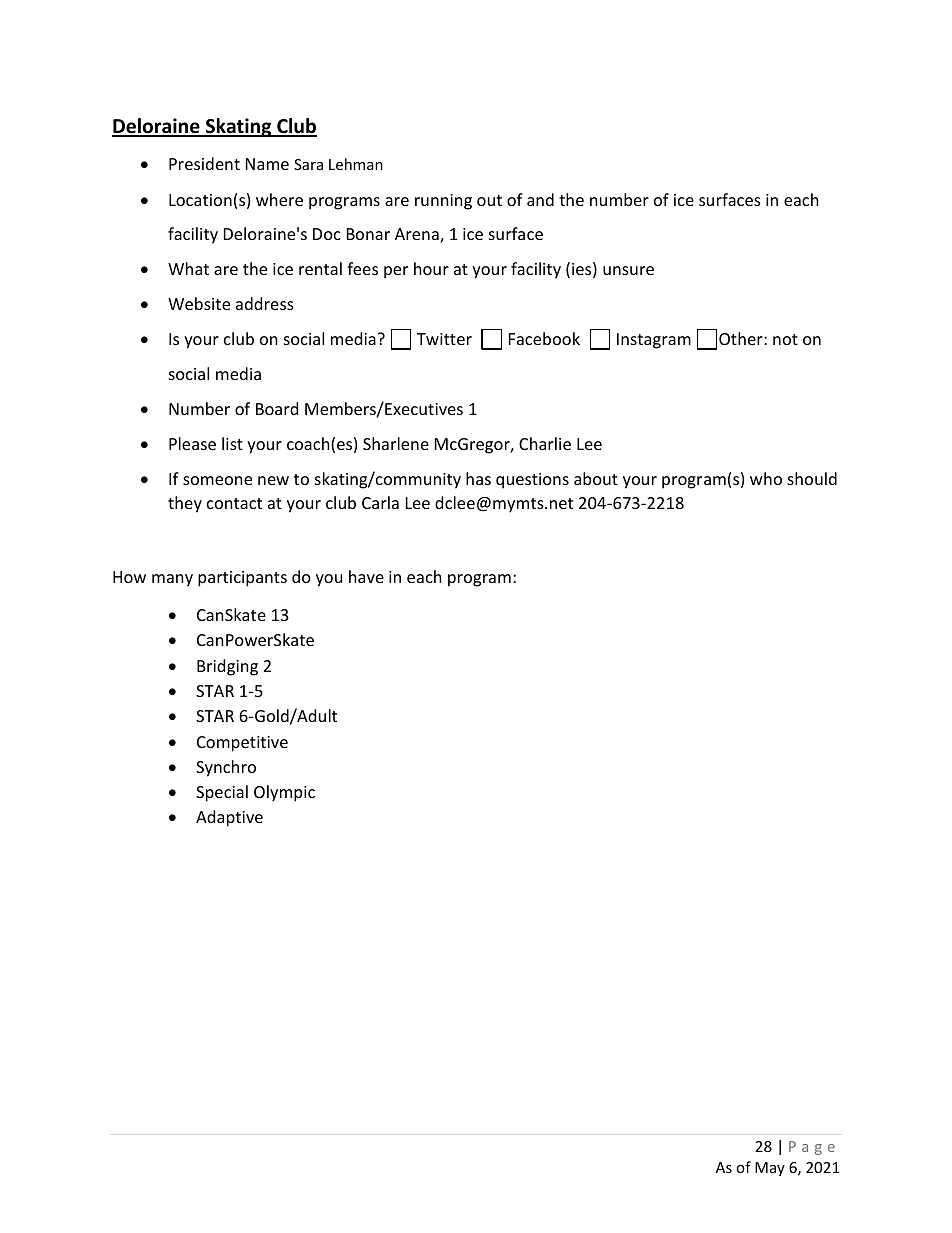 Image resolution: width=952 pixels, height=1233 pixels. Describe the element at coordinates (226, 768) in the document. I see `Synchro` at that location.
